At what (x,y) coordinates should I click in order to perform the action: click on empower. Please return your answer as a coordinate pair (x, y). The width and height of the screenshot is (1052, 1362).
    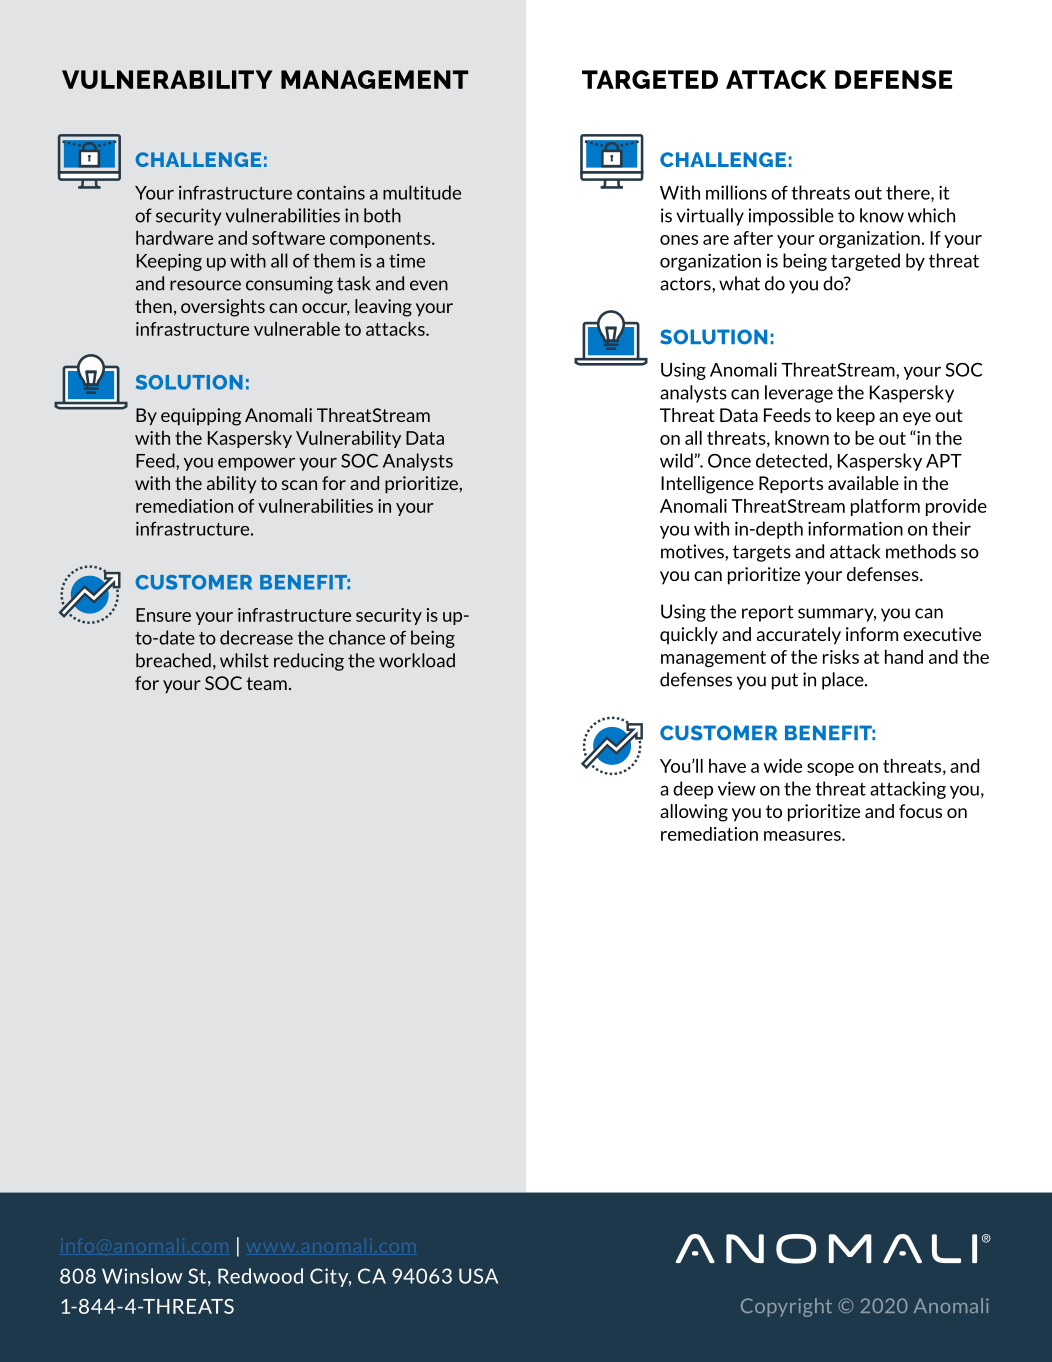
    Looking at the image, I should click on (256, 464).
